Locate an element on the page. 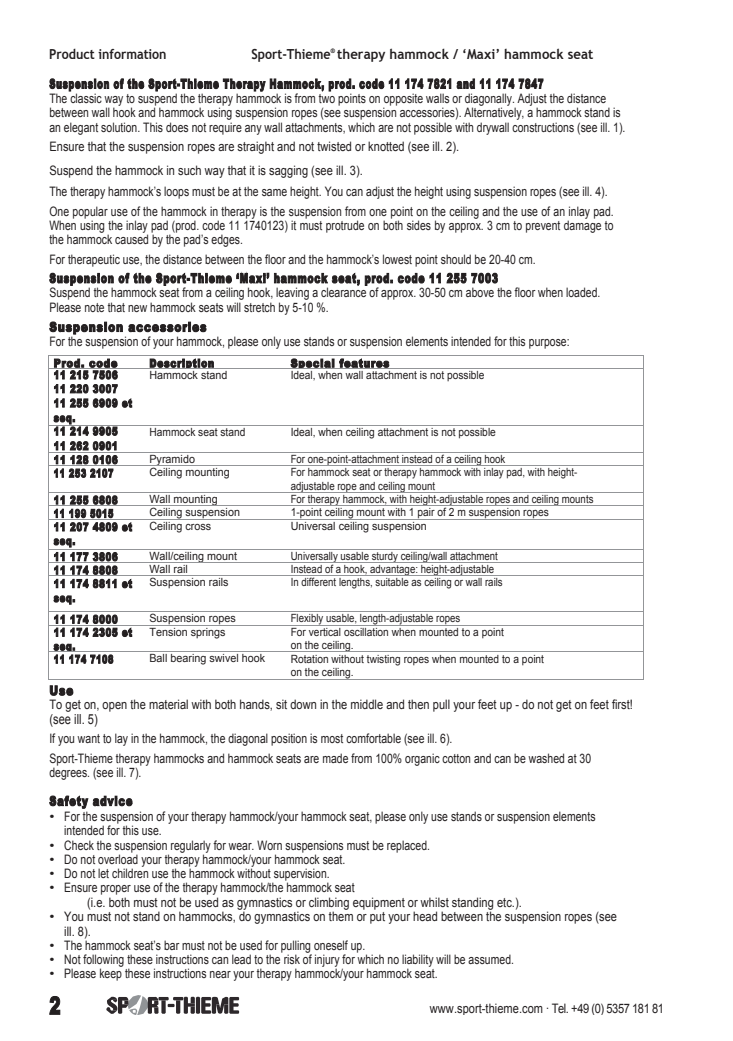 The width and height of the image is (733, 1041). Rotation is located at coordinates (309, 659).
